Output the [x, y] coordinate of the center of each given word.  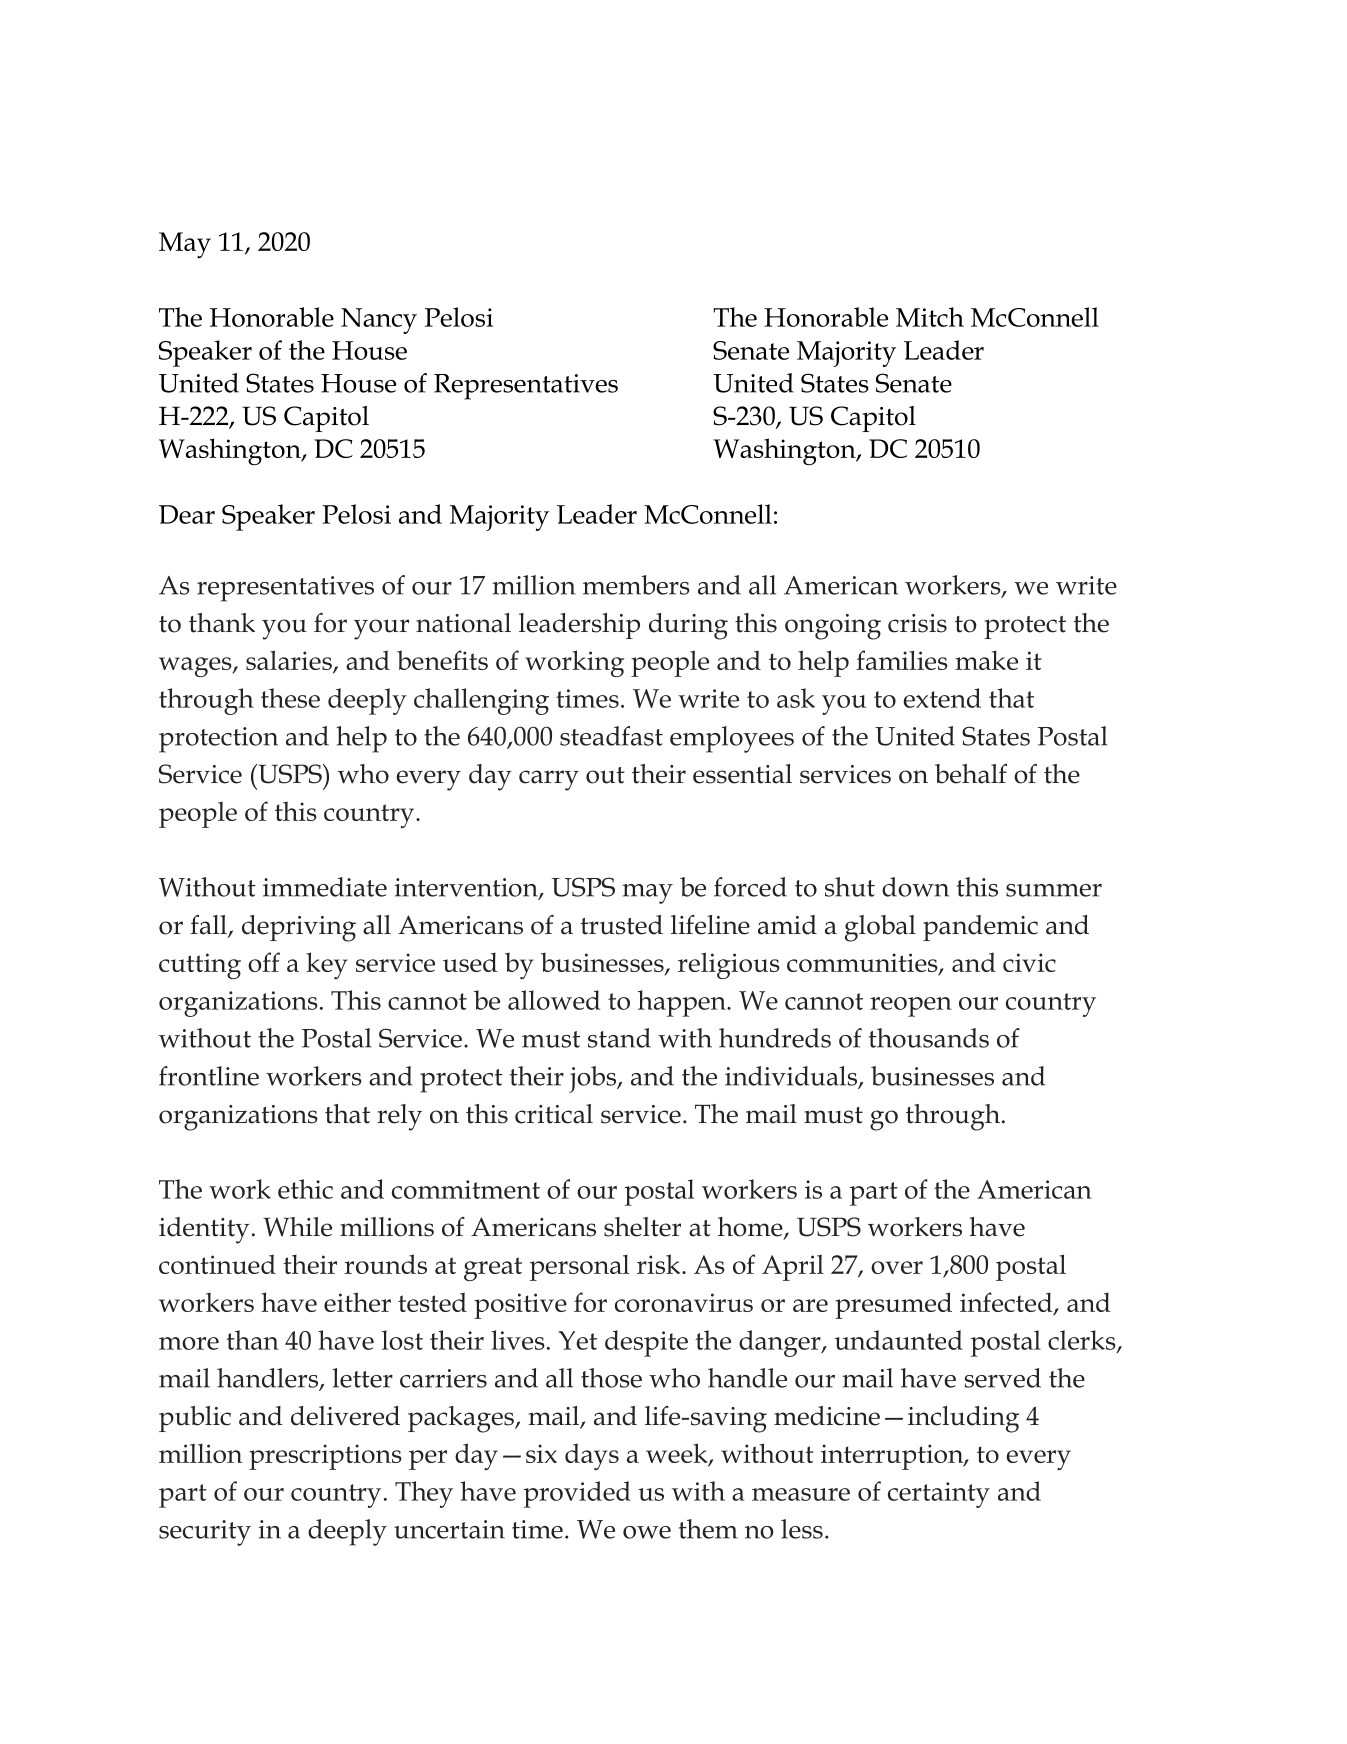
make [986, 660]
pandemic [980, 928]
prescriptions [325, 1457]
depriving [299, 928]
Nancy [379, 321]
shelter [642, 1227]
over [897, 1267]
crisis [917, 623]
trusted [622, 925]
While [297, 1227]
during [688, 626]
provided [577, 1494]
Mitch [930, 317]
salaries [290, 661]
